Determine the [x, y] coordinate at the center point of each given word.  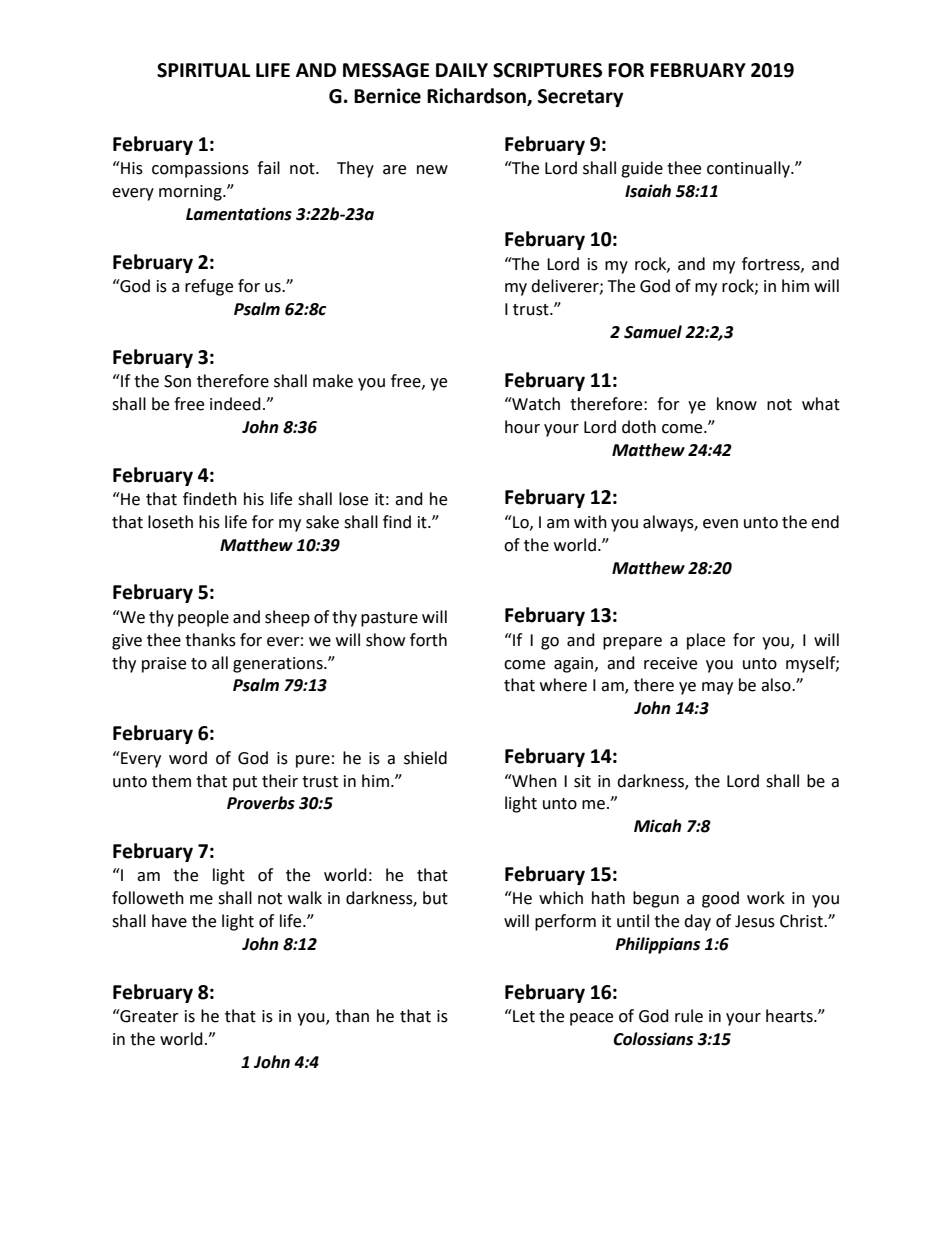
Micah [658, 826]
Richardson [477, 97]
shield [425, 758]
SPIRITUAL [203, 70]
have [169, 921]
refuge [209, 287]
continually [749, 169]
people [203, 618]
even [720, 524]
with [590, 522]
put [245, 783]
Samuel [653, 332]
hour [522, 427]
